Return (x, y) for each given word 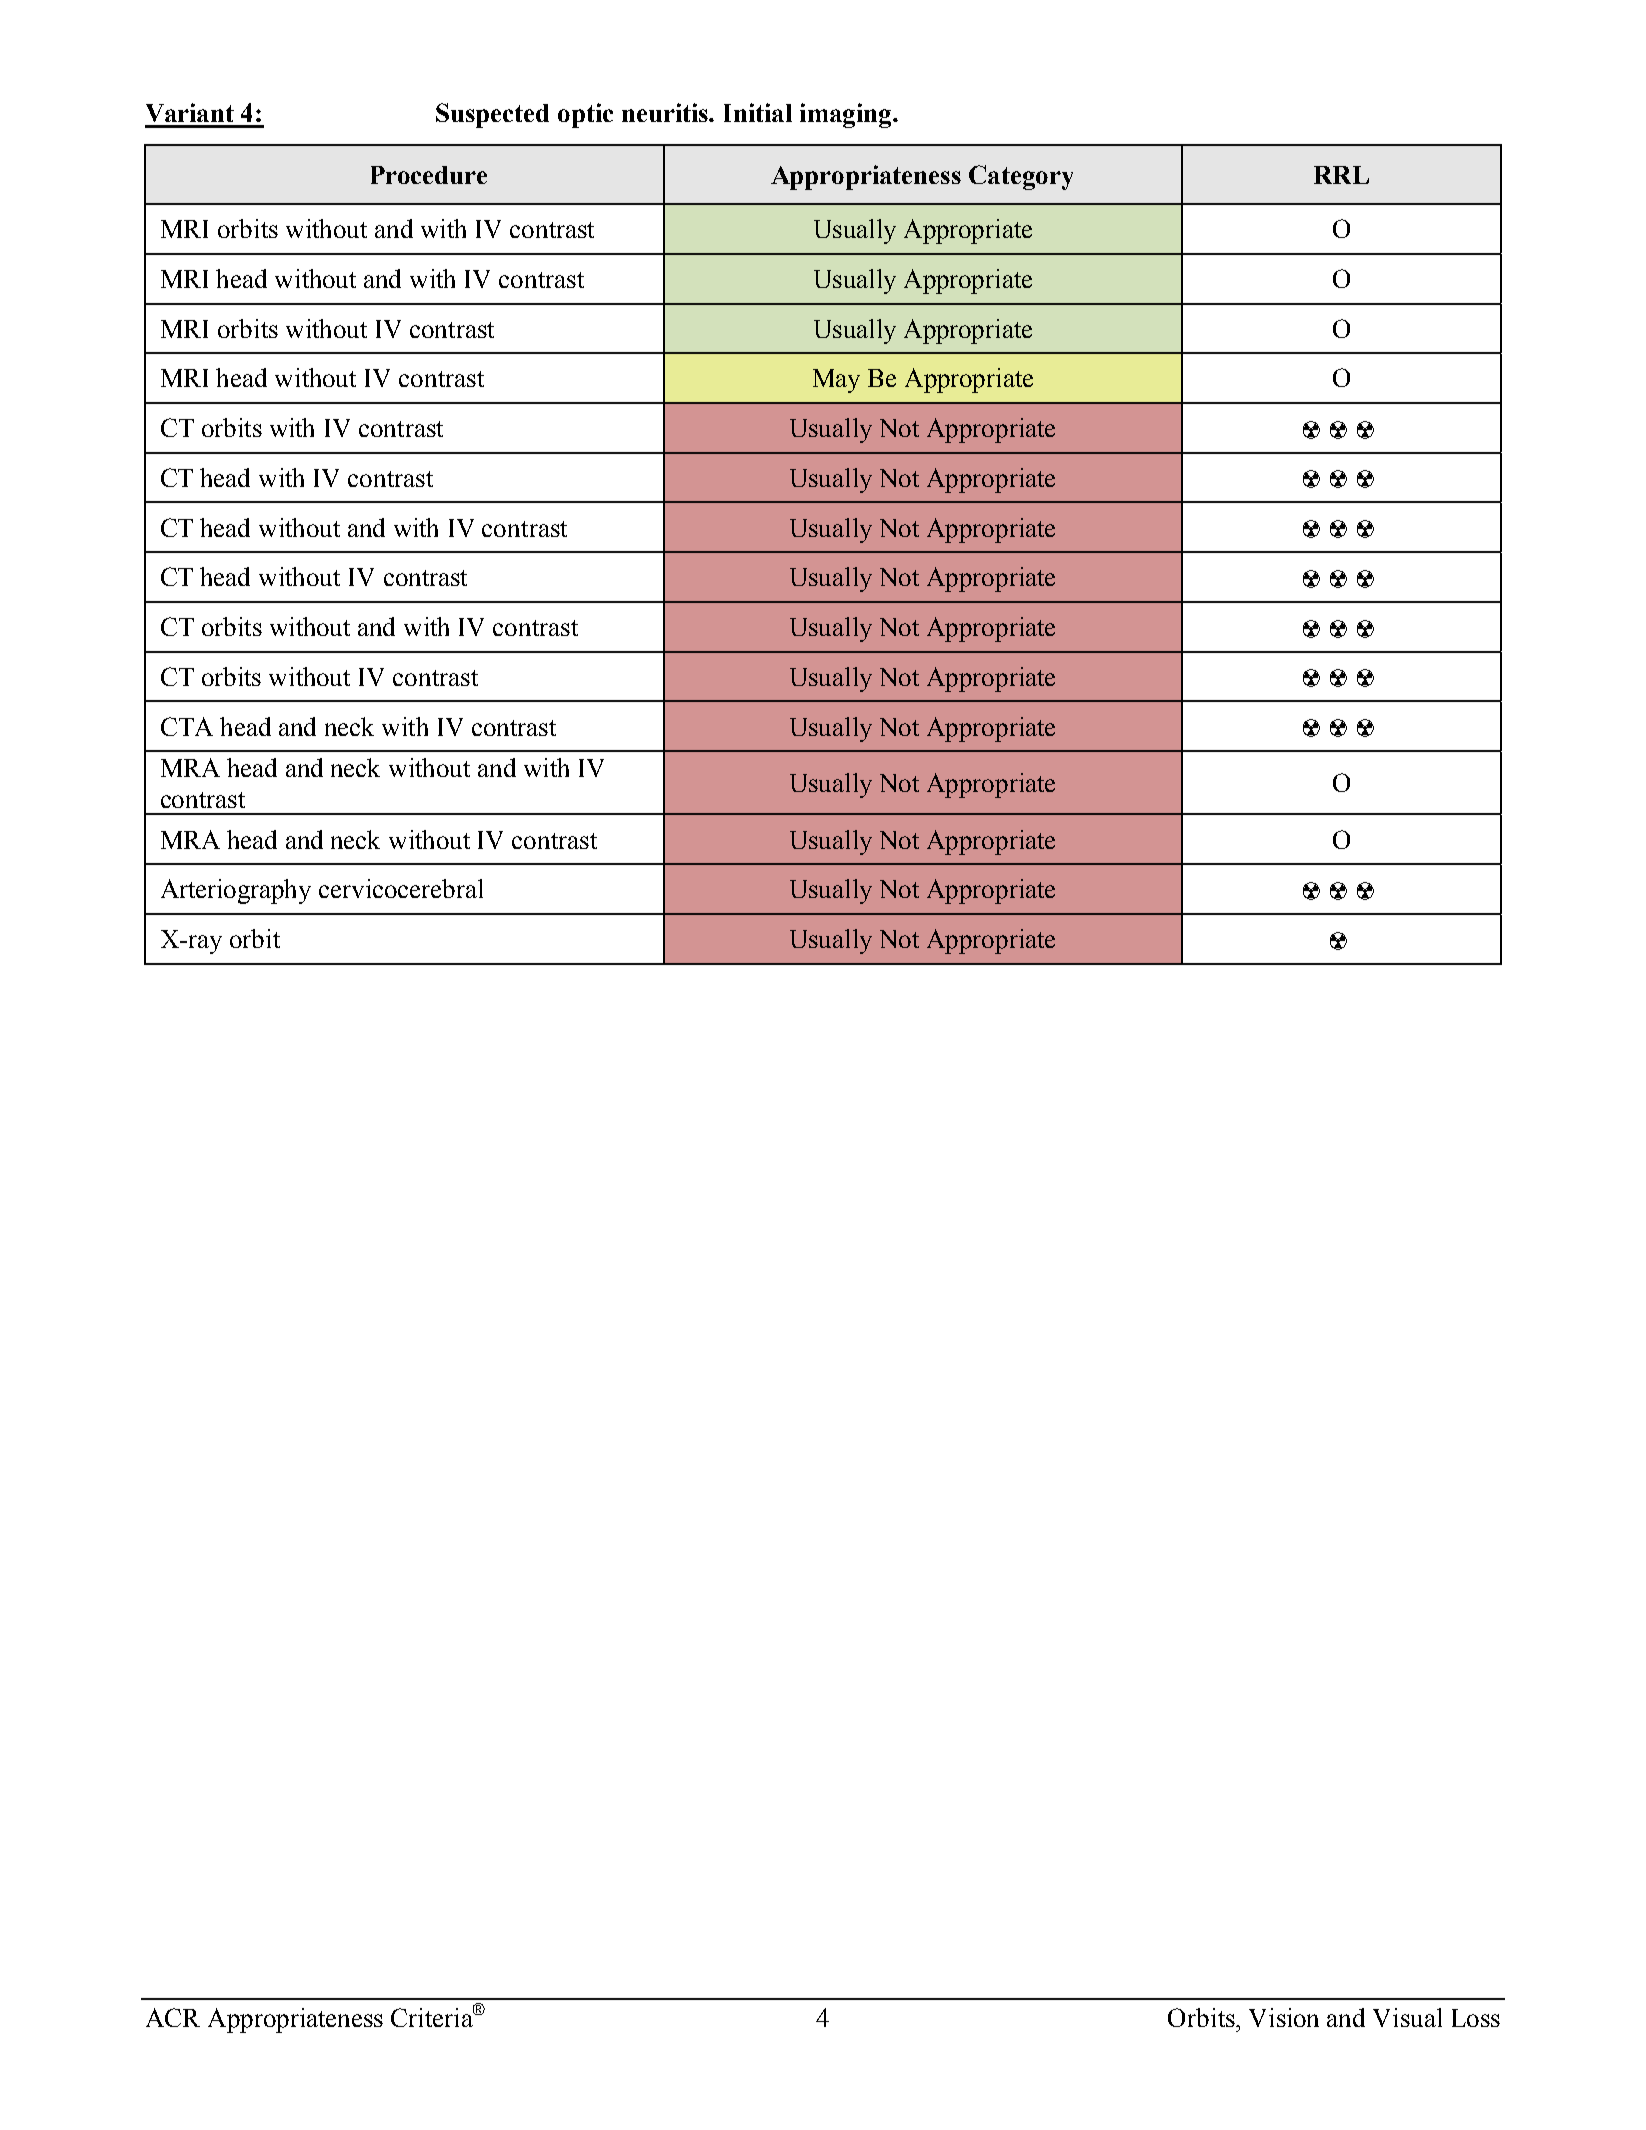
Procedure (429, 175)
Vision (1284, 2017)
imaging (847, 115)
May (836, 381)
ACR (173, 2017)
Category (1021, 177)
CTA (187, 726)
